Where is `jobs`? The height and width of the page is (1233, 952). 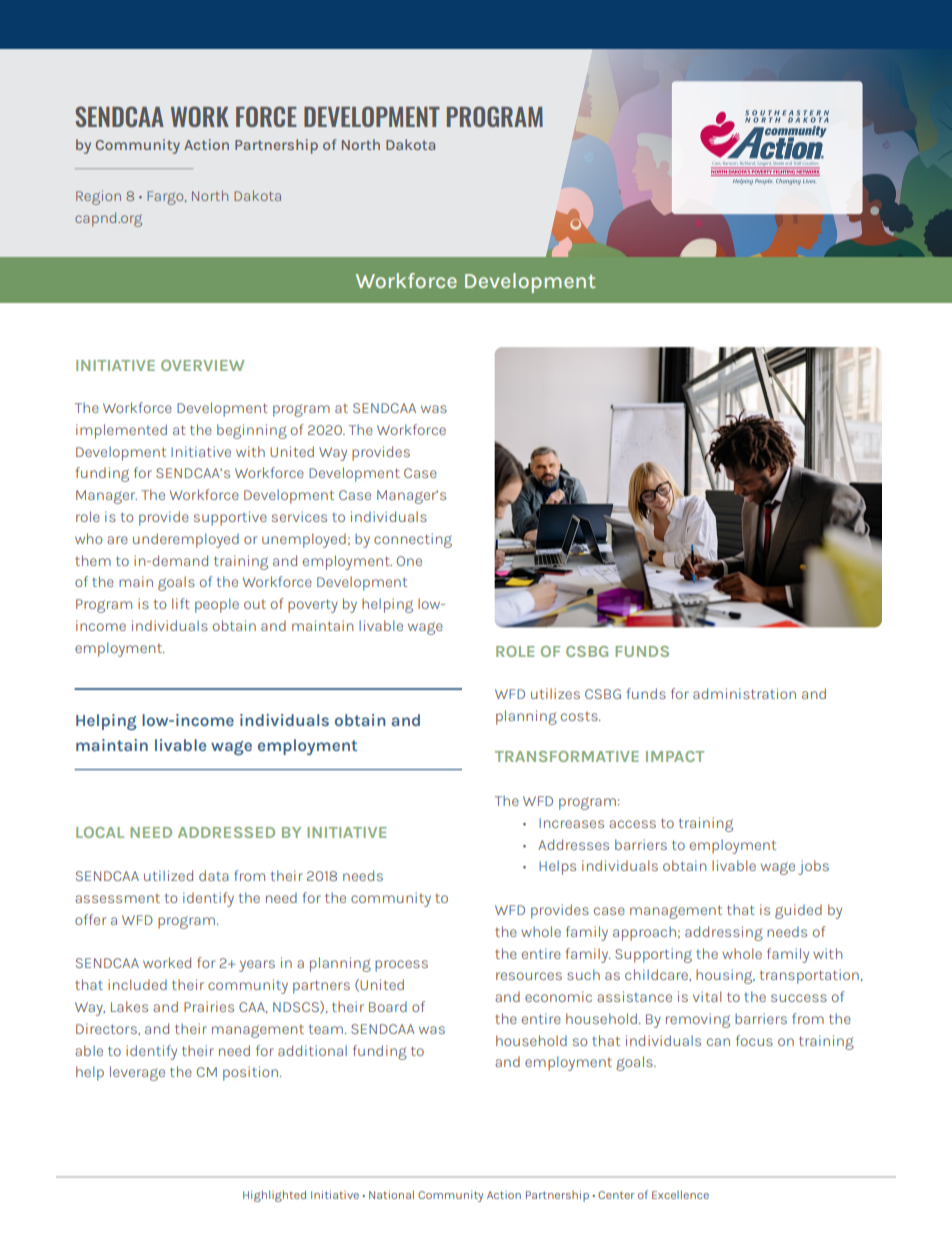
jobs is located at coordinates (813, 867).
